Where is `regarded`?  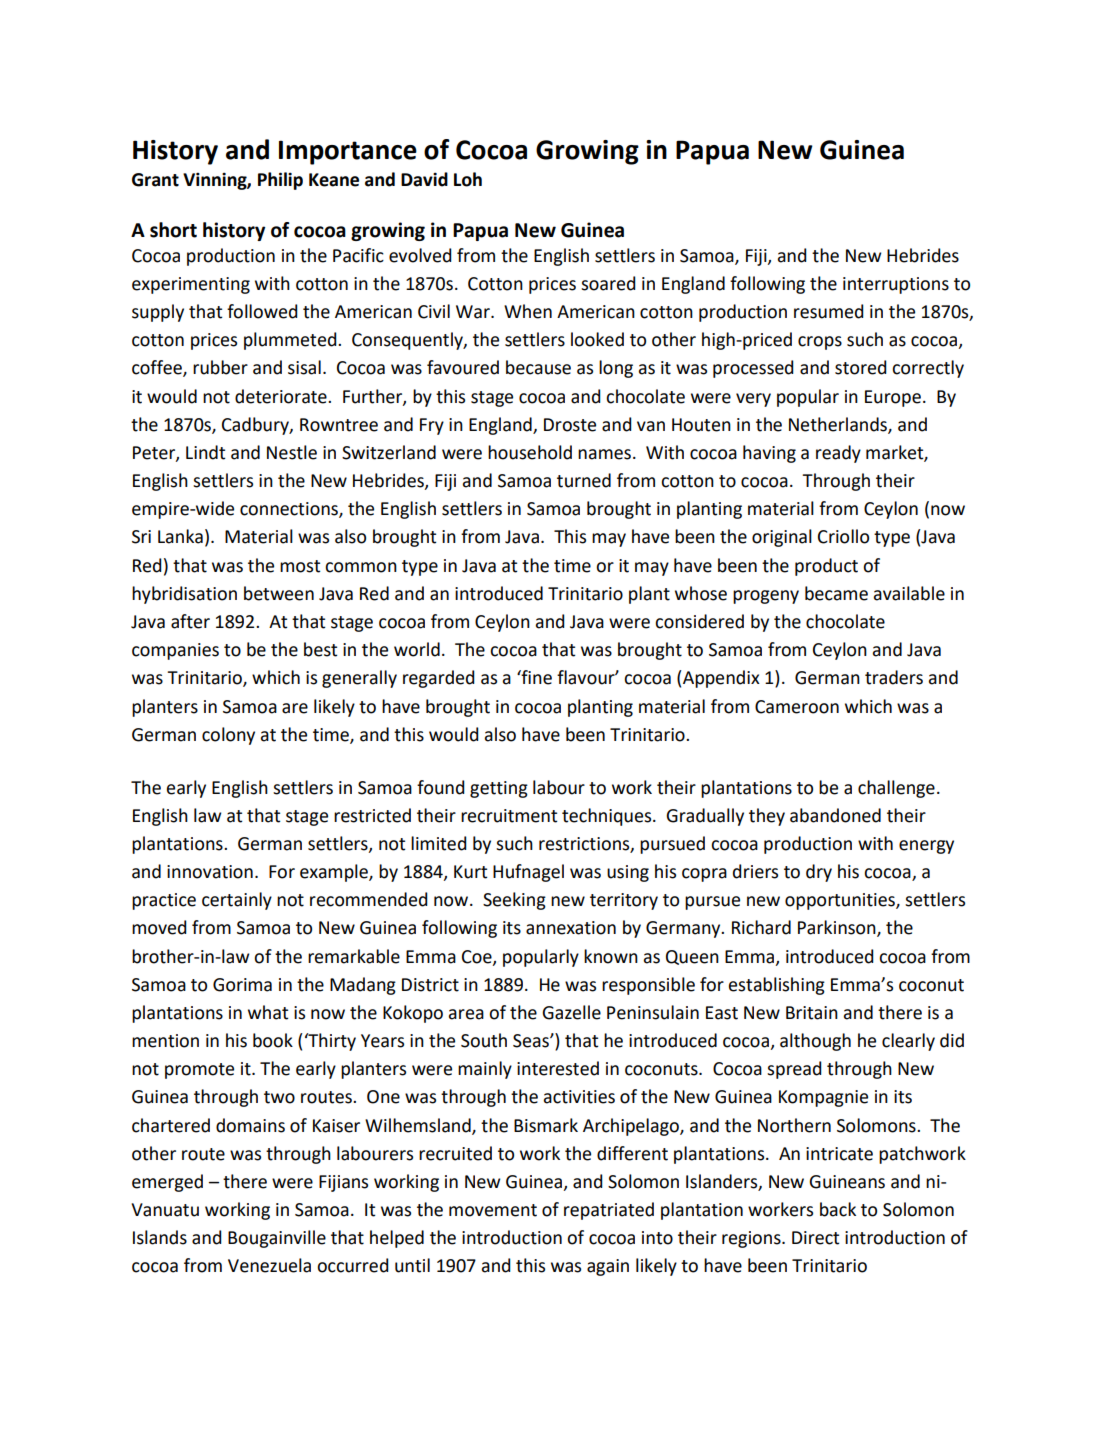 regarded is located at coordinates (439, 679).
